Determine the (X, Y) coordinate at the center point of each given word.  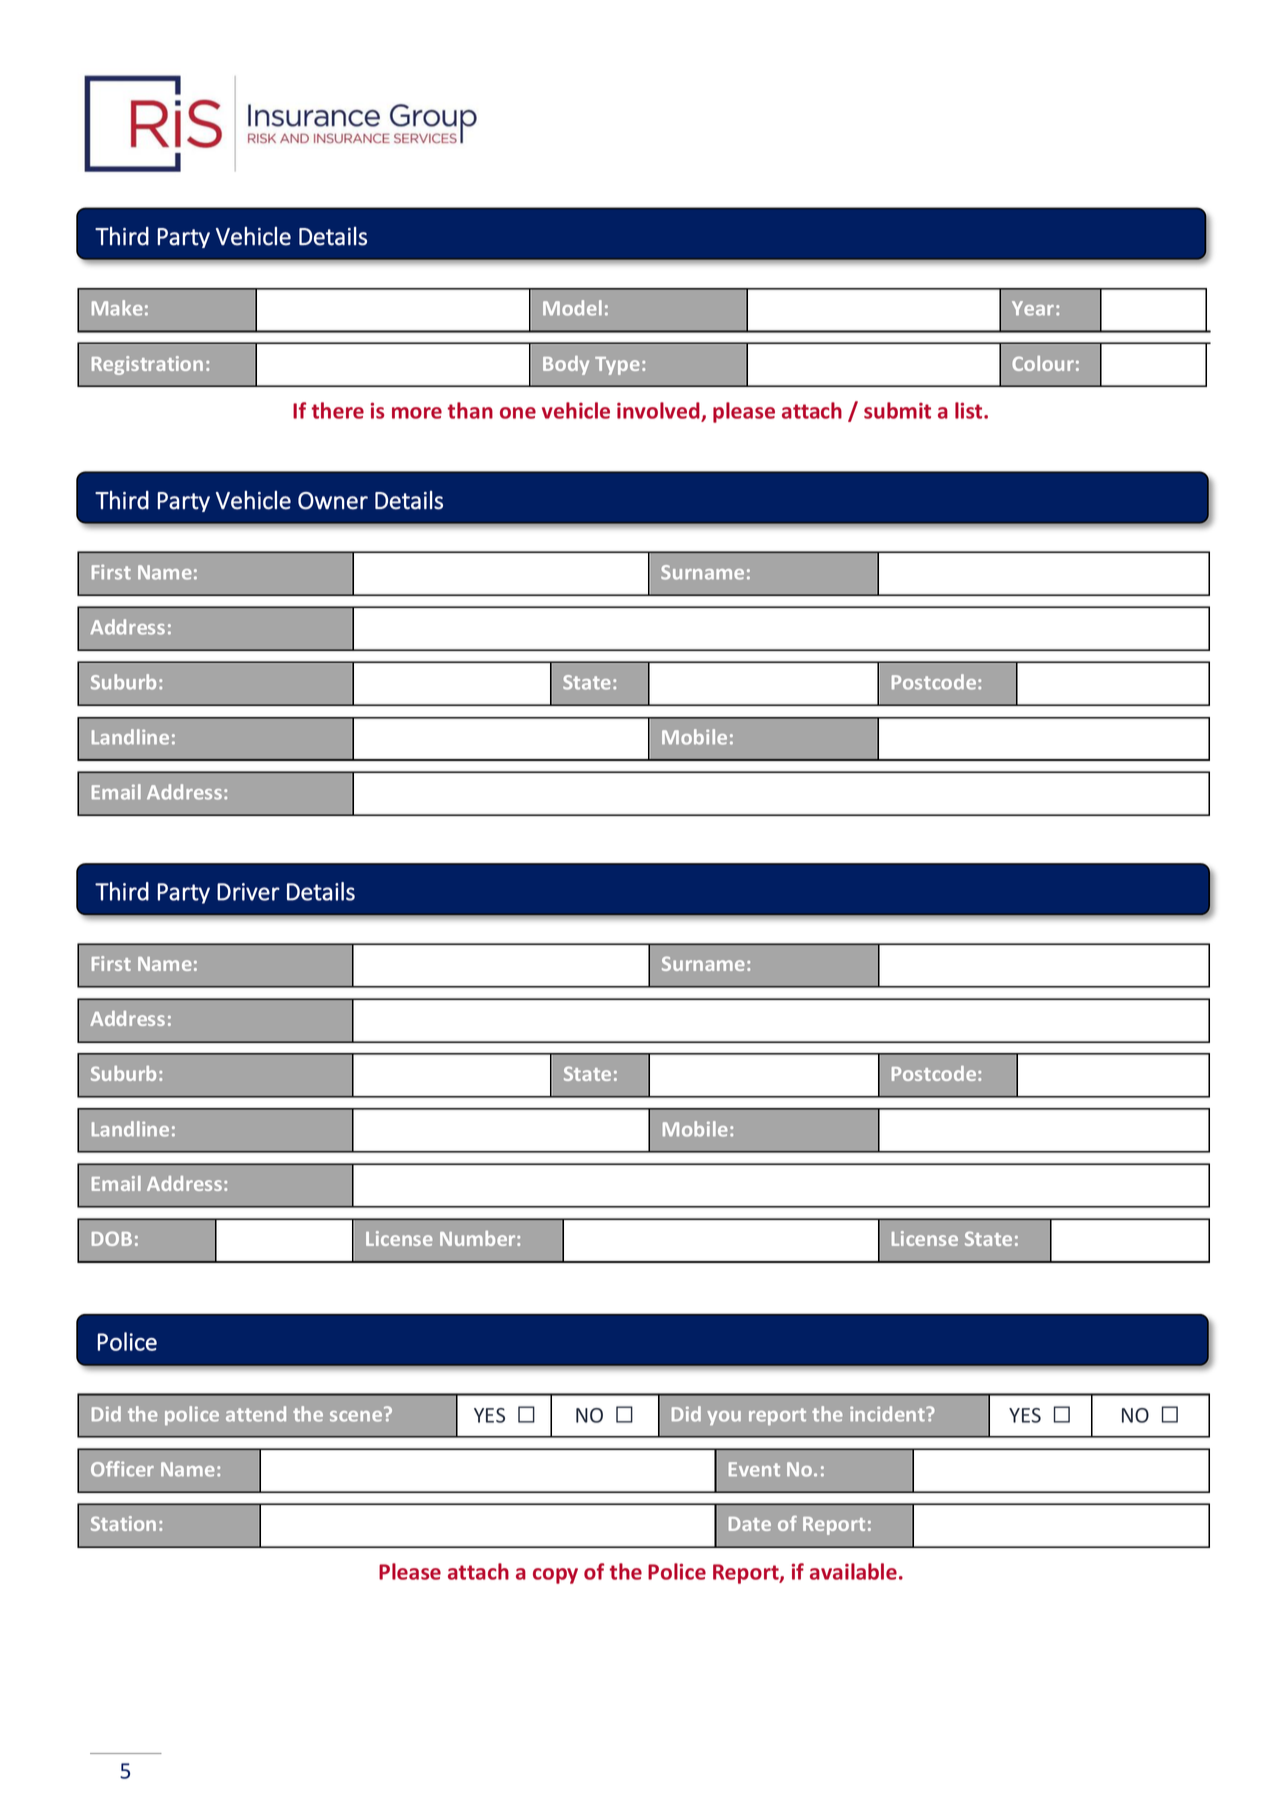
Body (566, 365)
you (724, 1418)
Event (754, 1469)
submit (897, 410)
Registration (147, 365)
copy (555, 1576)
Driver (248, 892)
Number (479, 1238)
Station (123, 1523)
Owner (333, 501)
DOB (112, 1238)
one (518, 413)
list (970, 410)
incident (888, 1414)
